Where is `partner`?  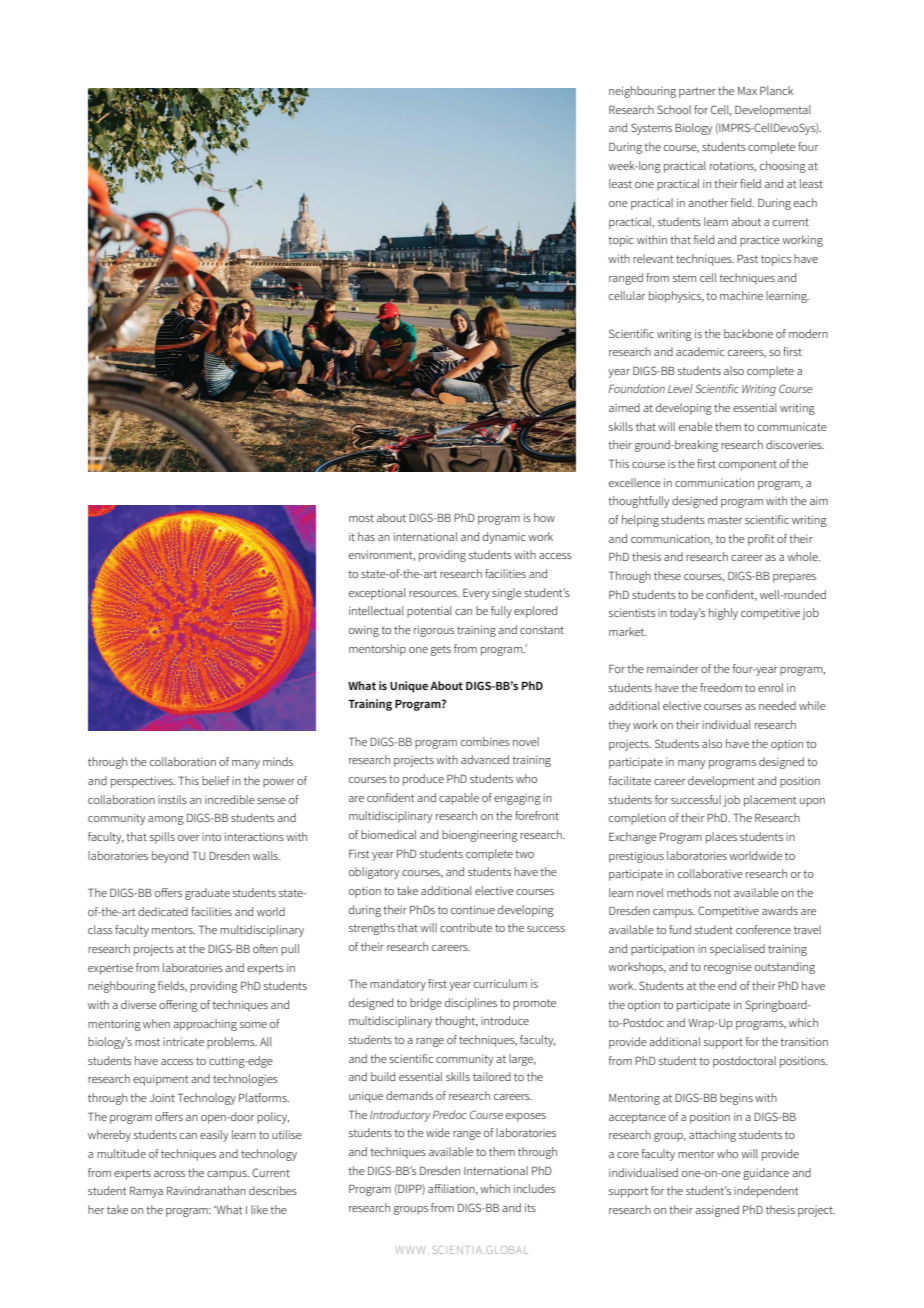
partner is located at coordinates (697, 92).
